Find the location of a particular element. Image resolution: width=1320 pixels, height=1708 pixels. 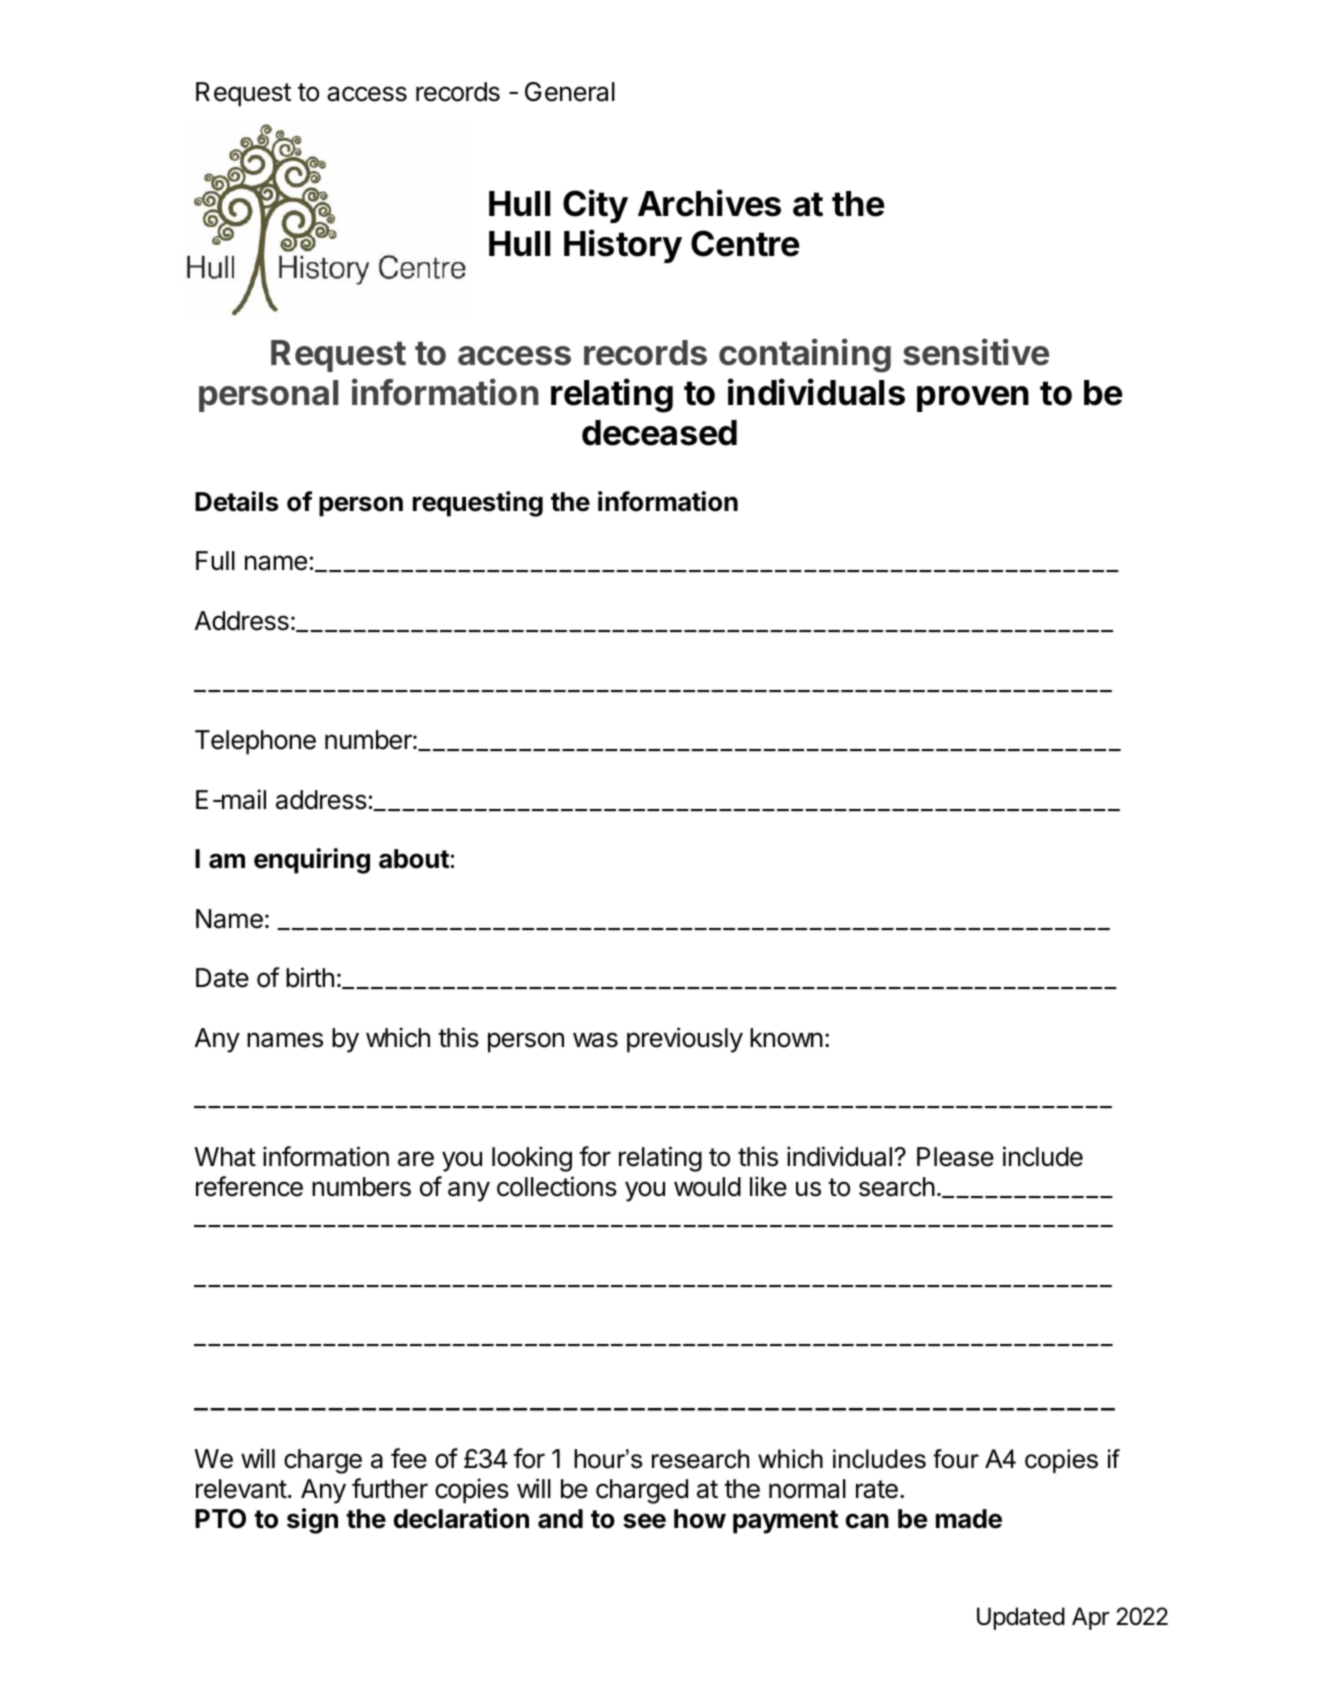

sensitive is located at coordinates (976, 352).
